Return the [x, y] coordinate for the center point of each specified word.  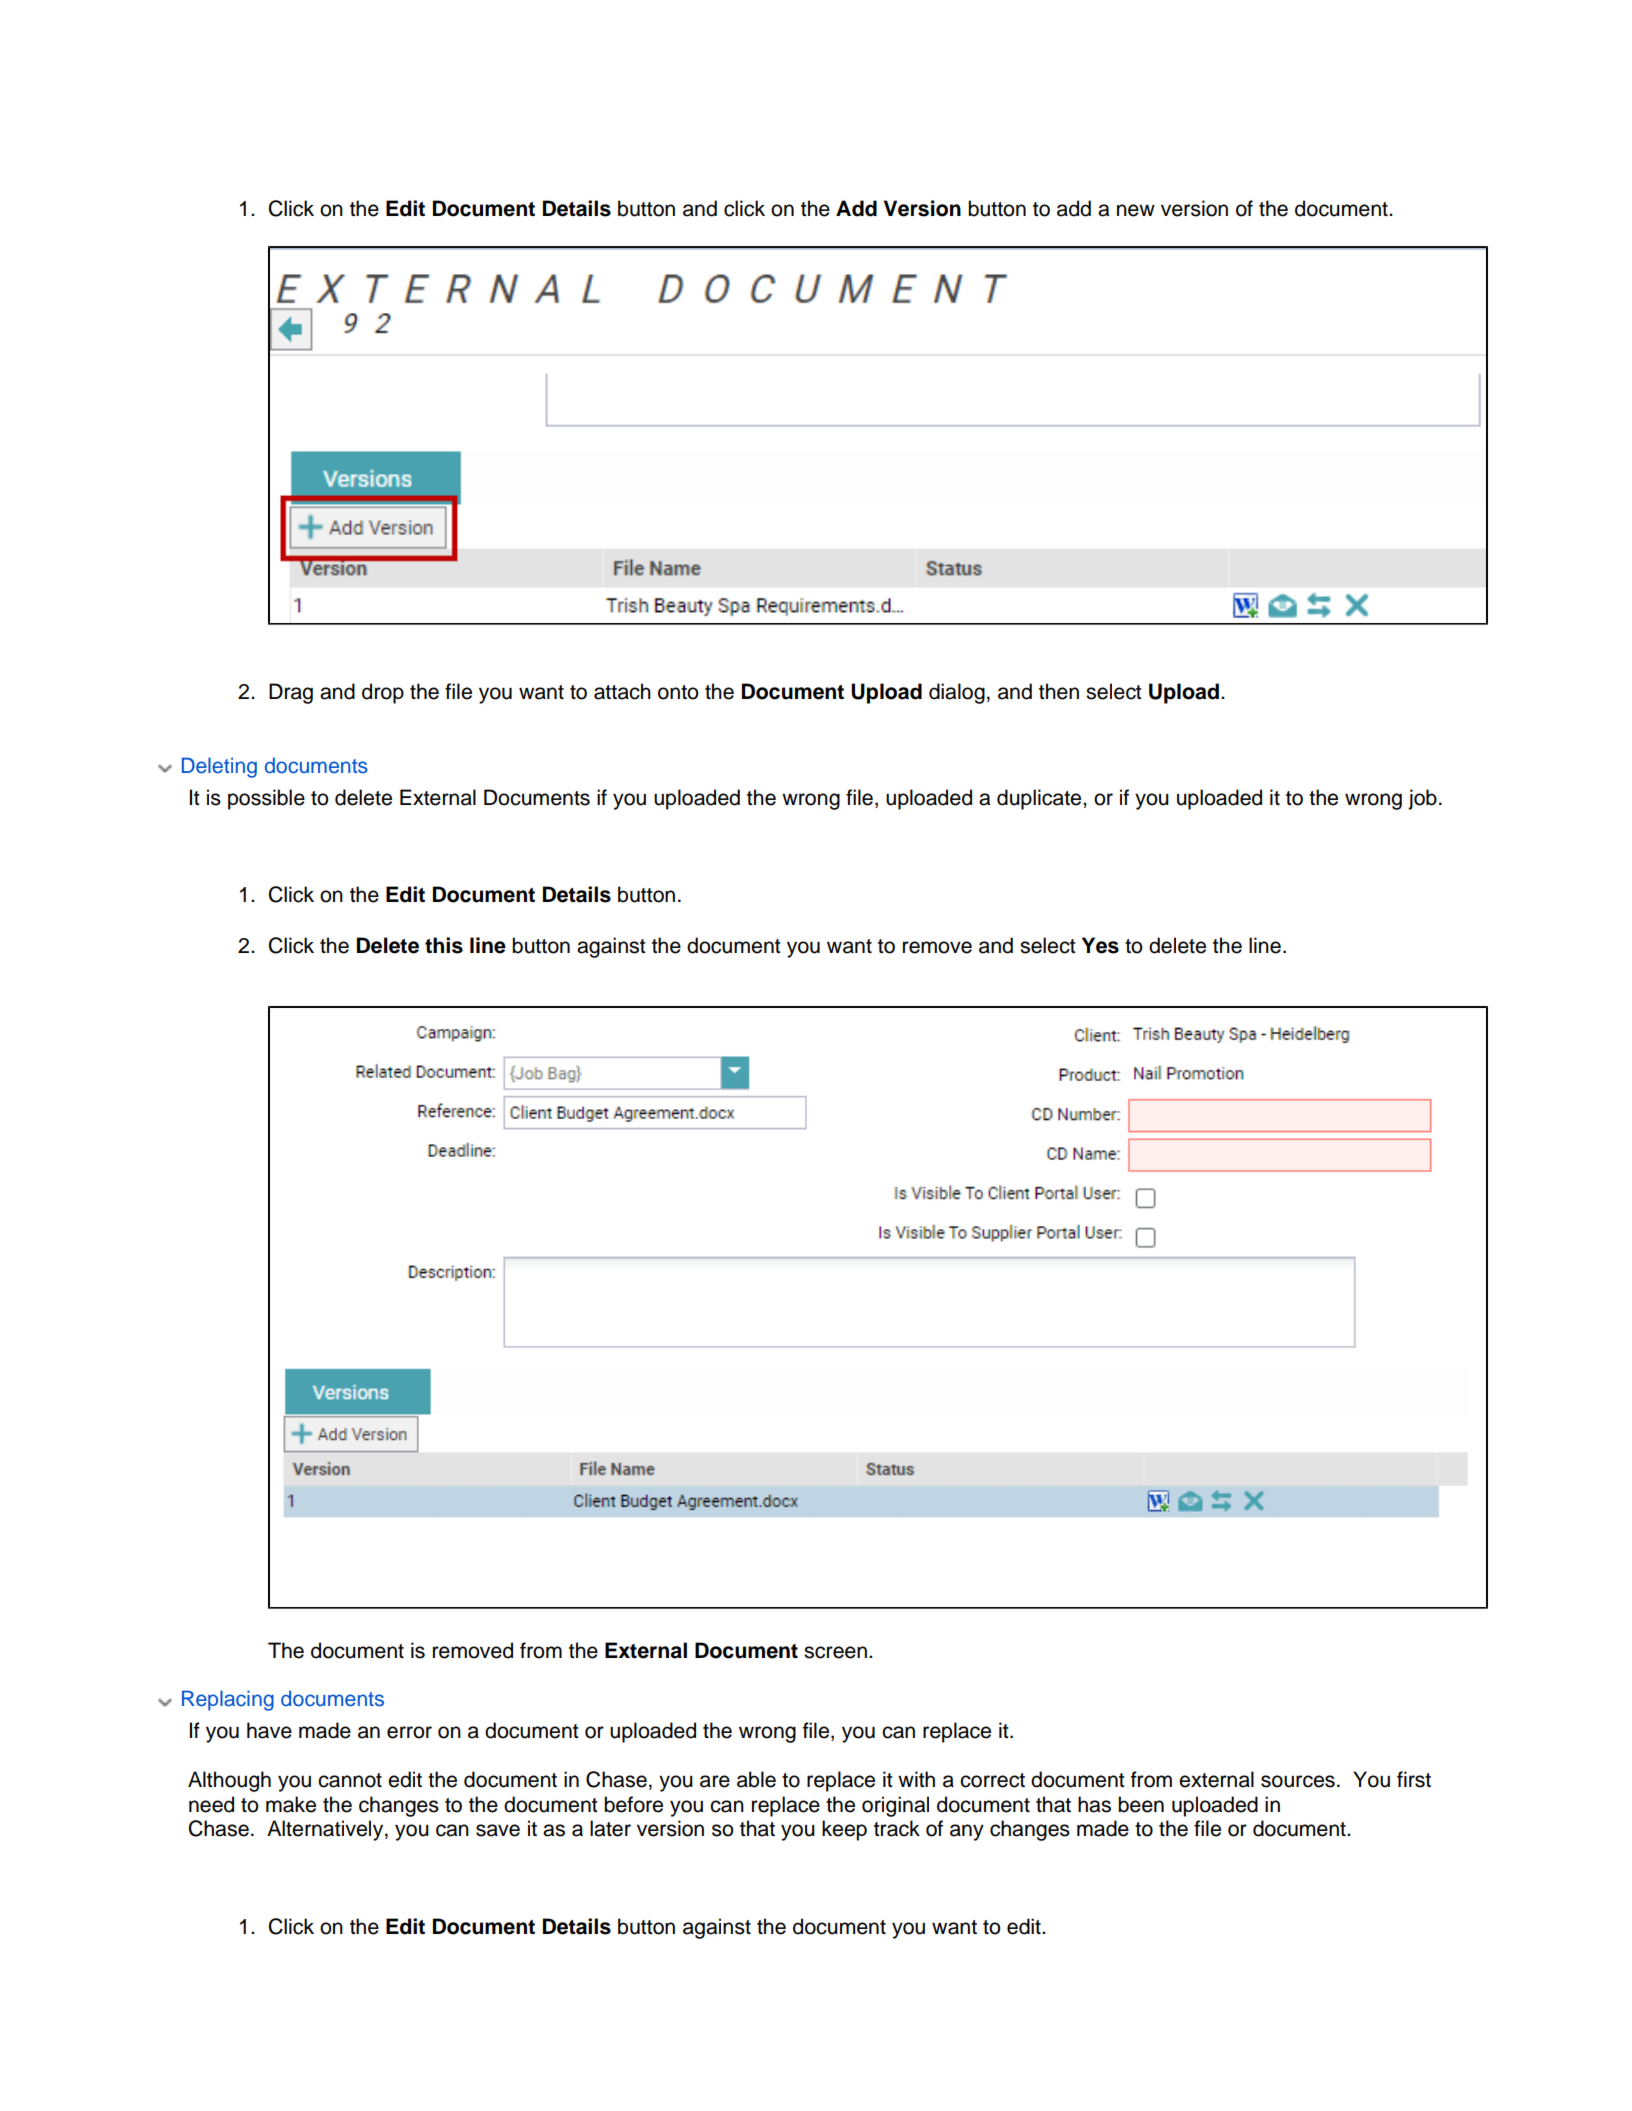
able [756, 1779]
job [1422, 799]
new [1136, 210]
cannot [350, 1780]
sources [1298, 1781]
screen [835, 1652]
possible [266, 799]
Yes [1100, 945]
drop [383, 693]
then [1059, 691]
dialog [957, 693]
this [444, 945]
